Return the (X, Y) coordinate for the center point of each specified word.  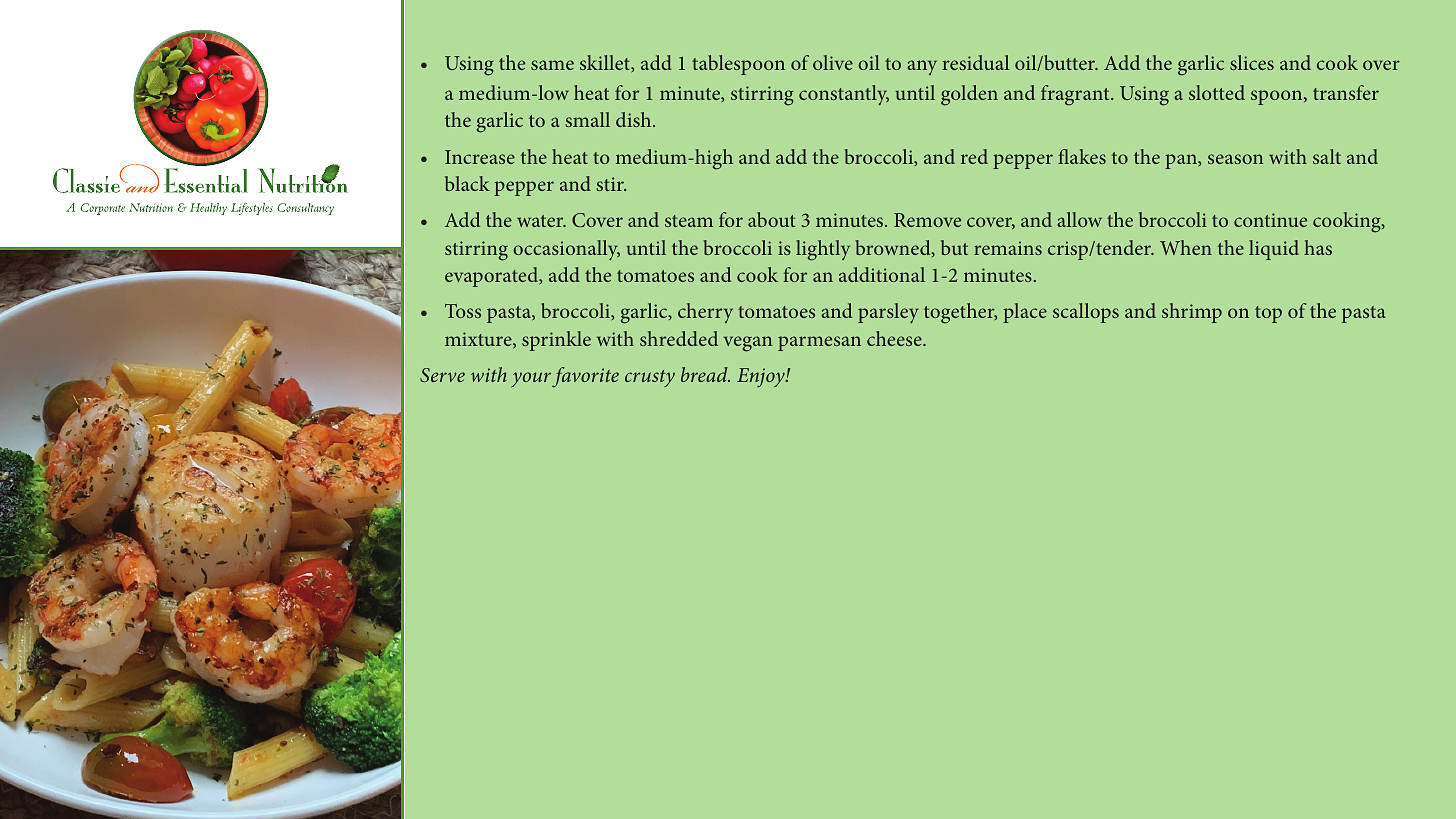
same (552, 65)
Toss (463, 311)
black (467, 183)
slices (1252, 62)
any (922, 67)
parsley (888, 313)
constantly (844, 95)
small (587, 119)
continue (1270, 220)
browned (894, 248)
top (1268, 314)
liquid (1274, 250)
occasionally (566, 250)
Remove (927, 220)
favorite (585, 377)
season (1235, 159)
